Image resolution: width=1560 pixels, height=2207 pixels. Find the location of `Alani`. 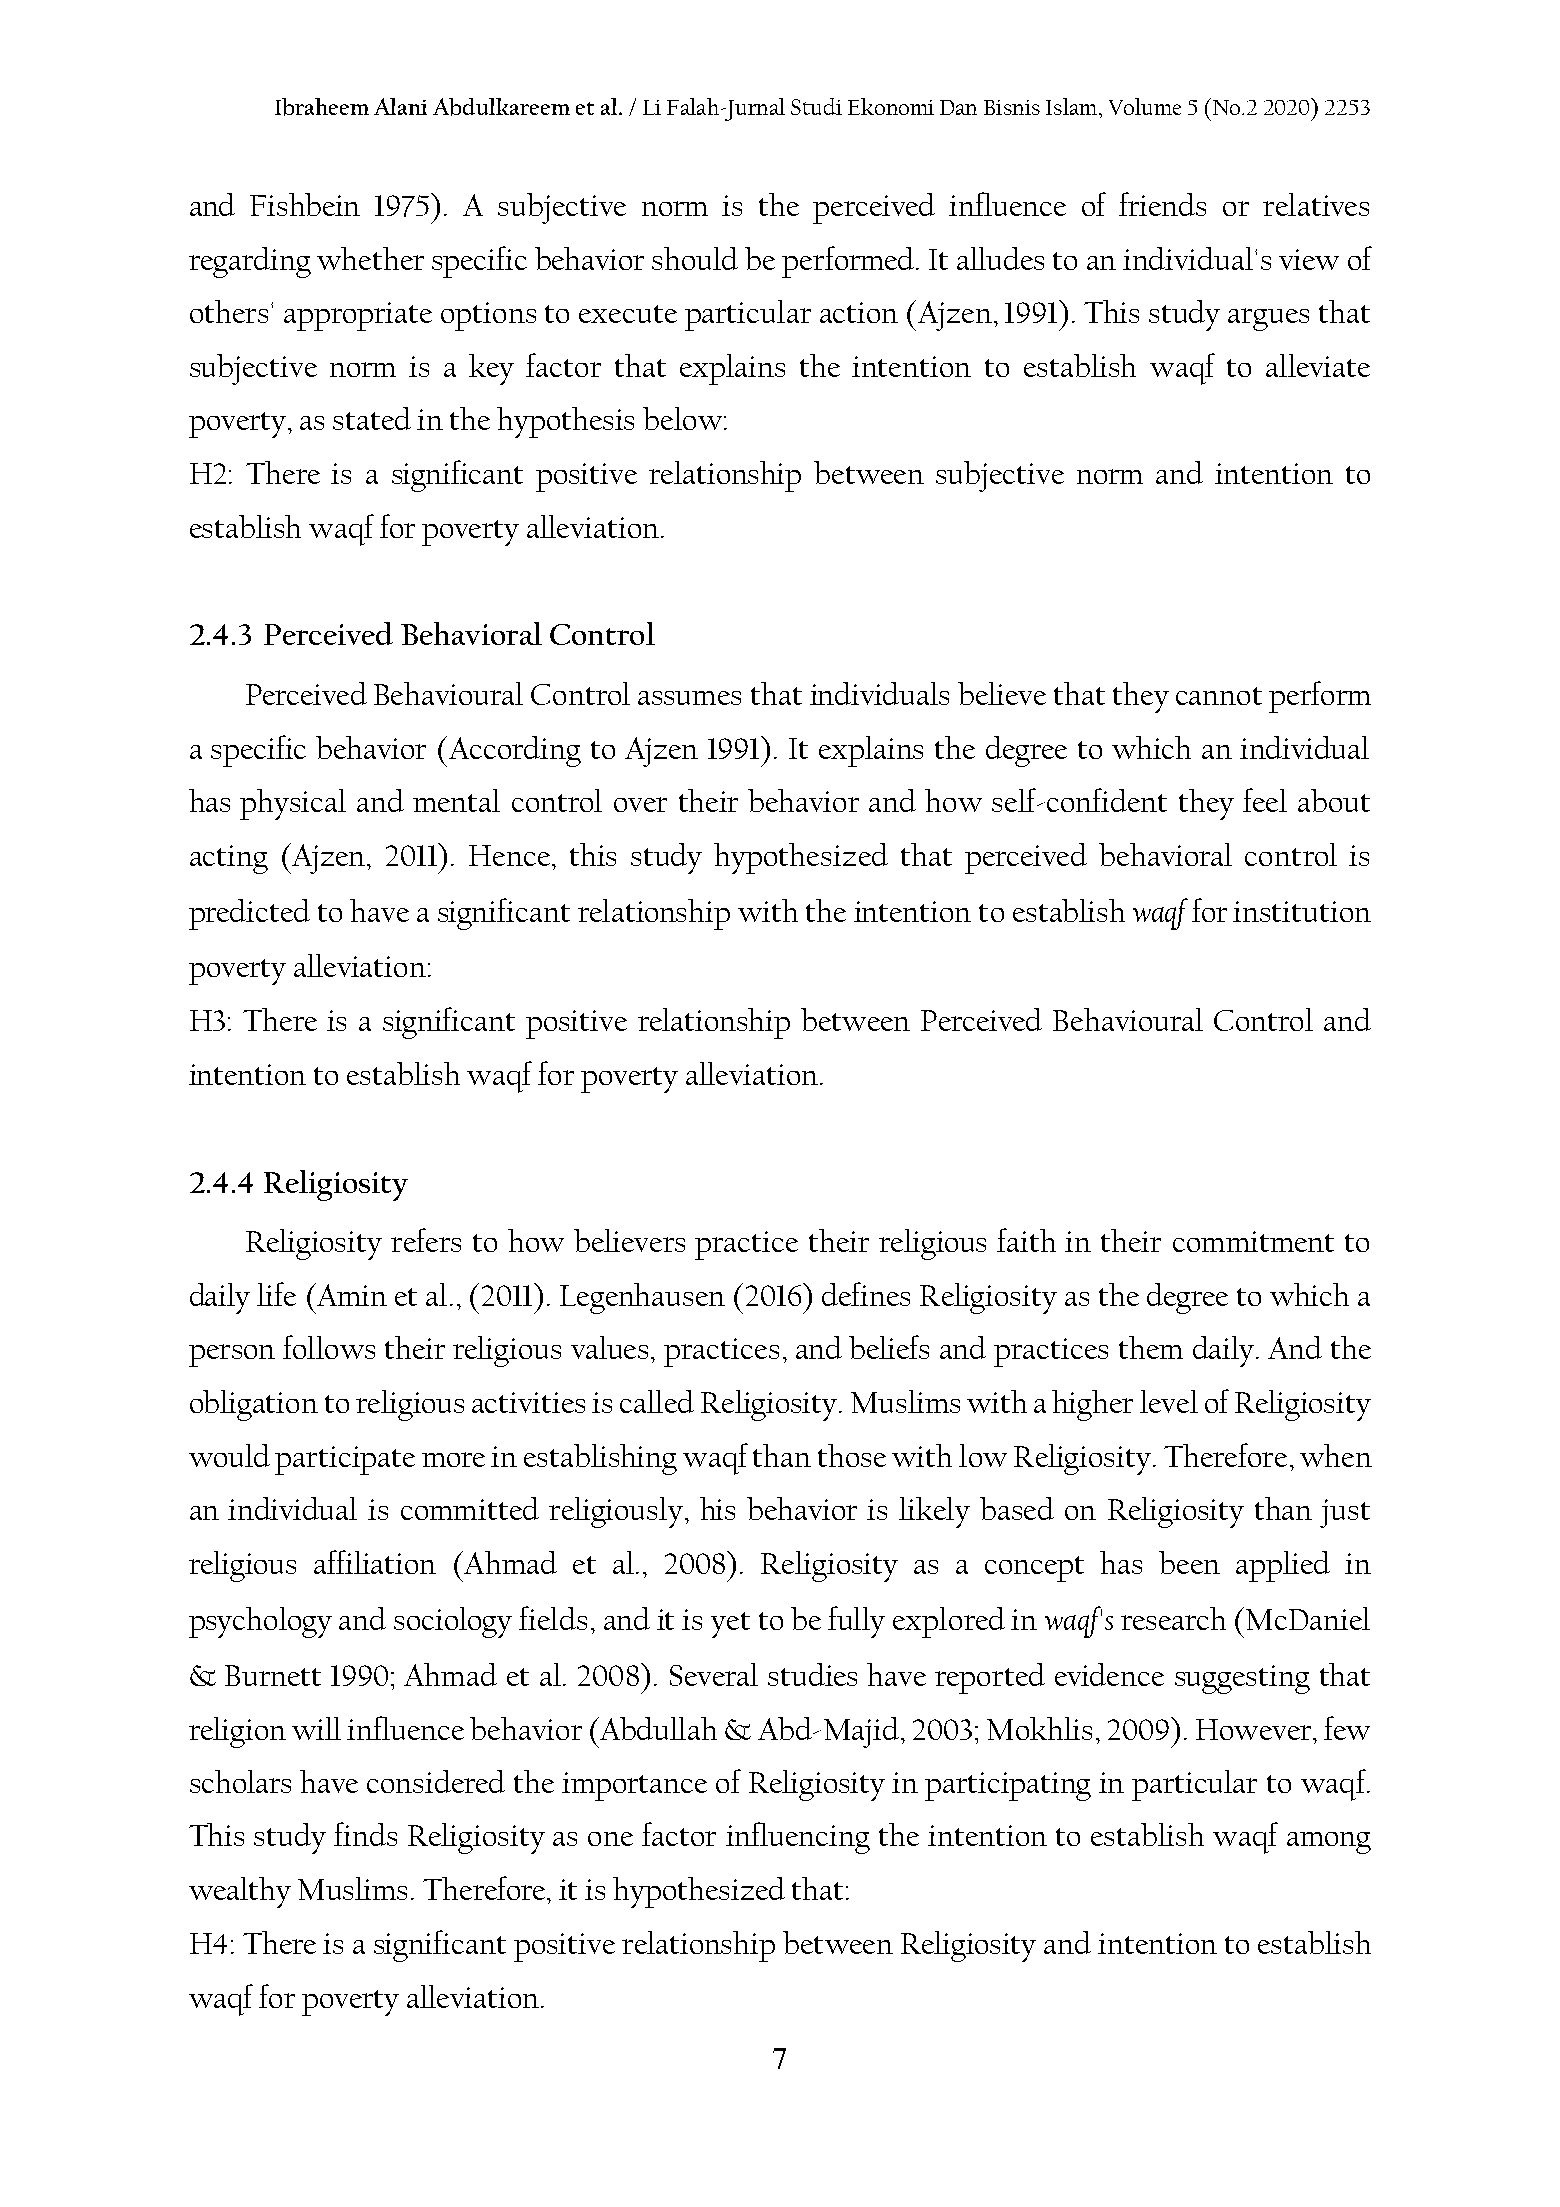

Alani is located at coordinates (400, 106).
